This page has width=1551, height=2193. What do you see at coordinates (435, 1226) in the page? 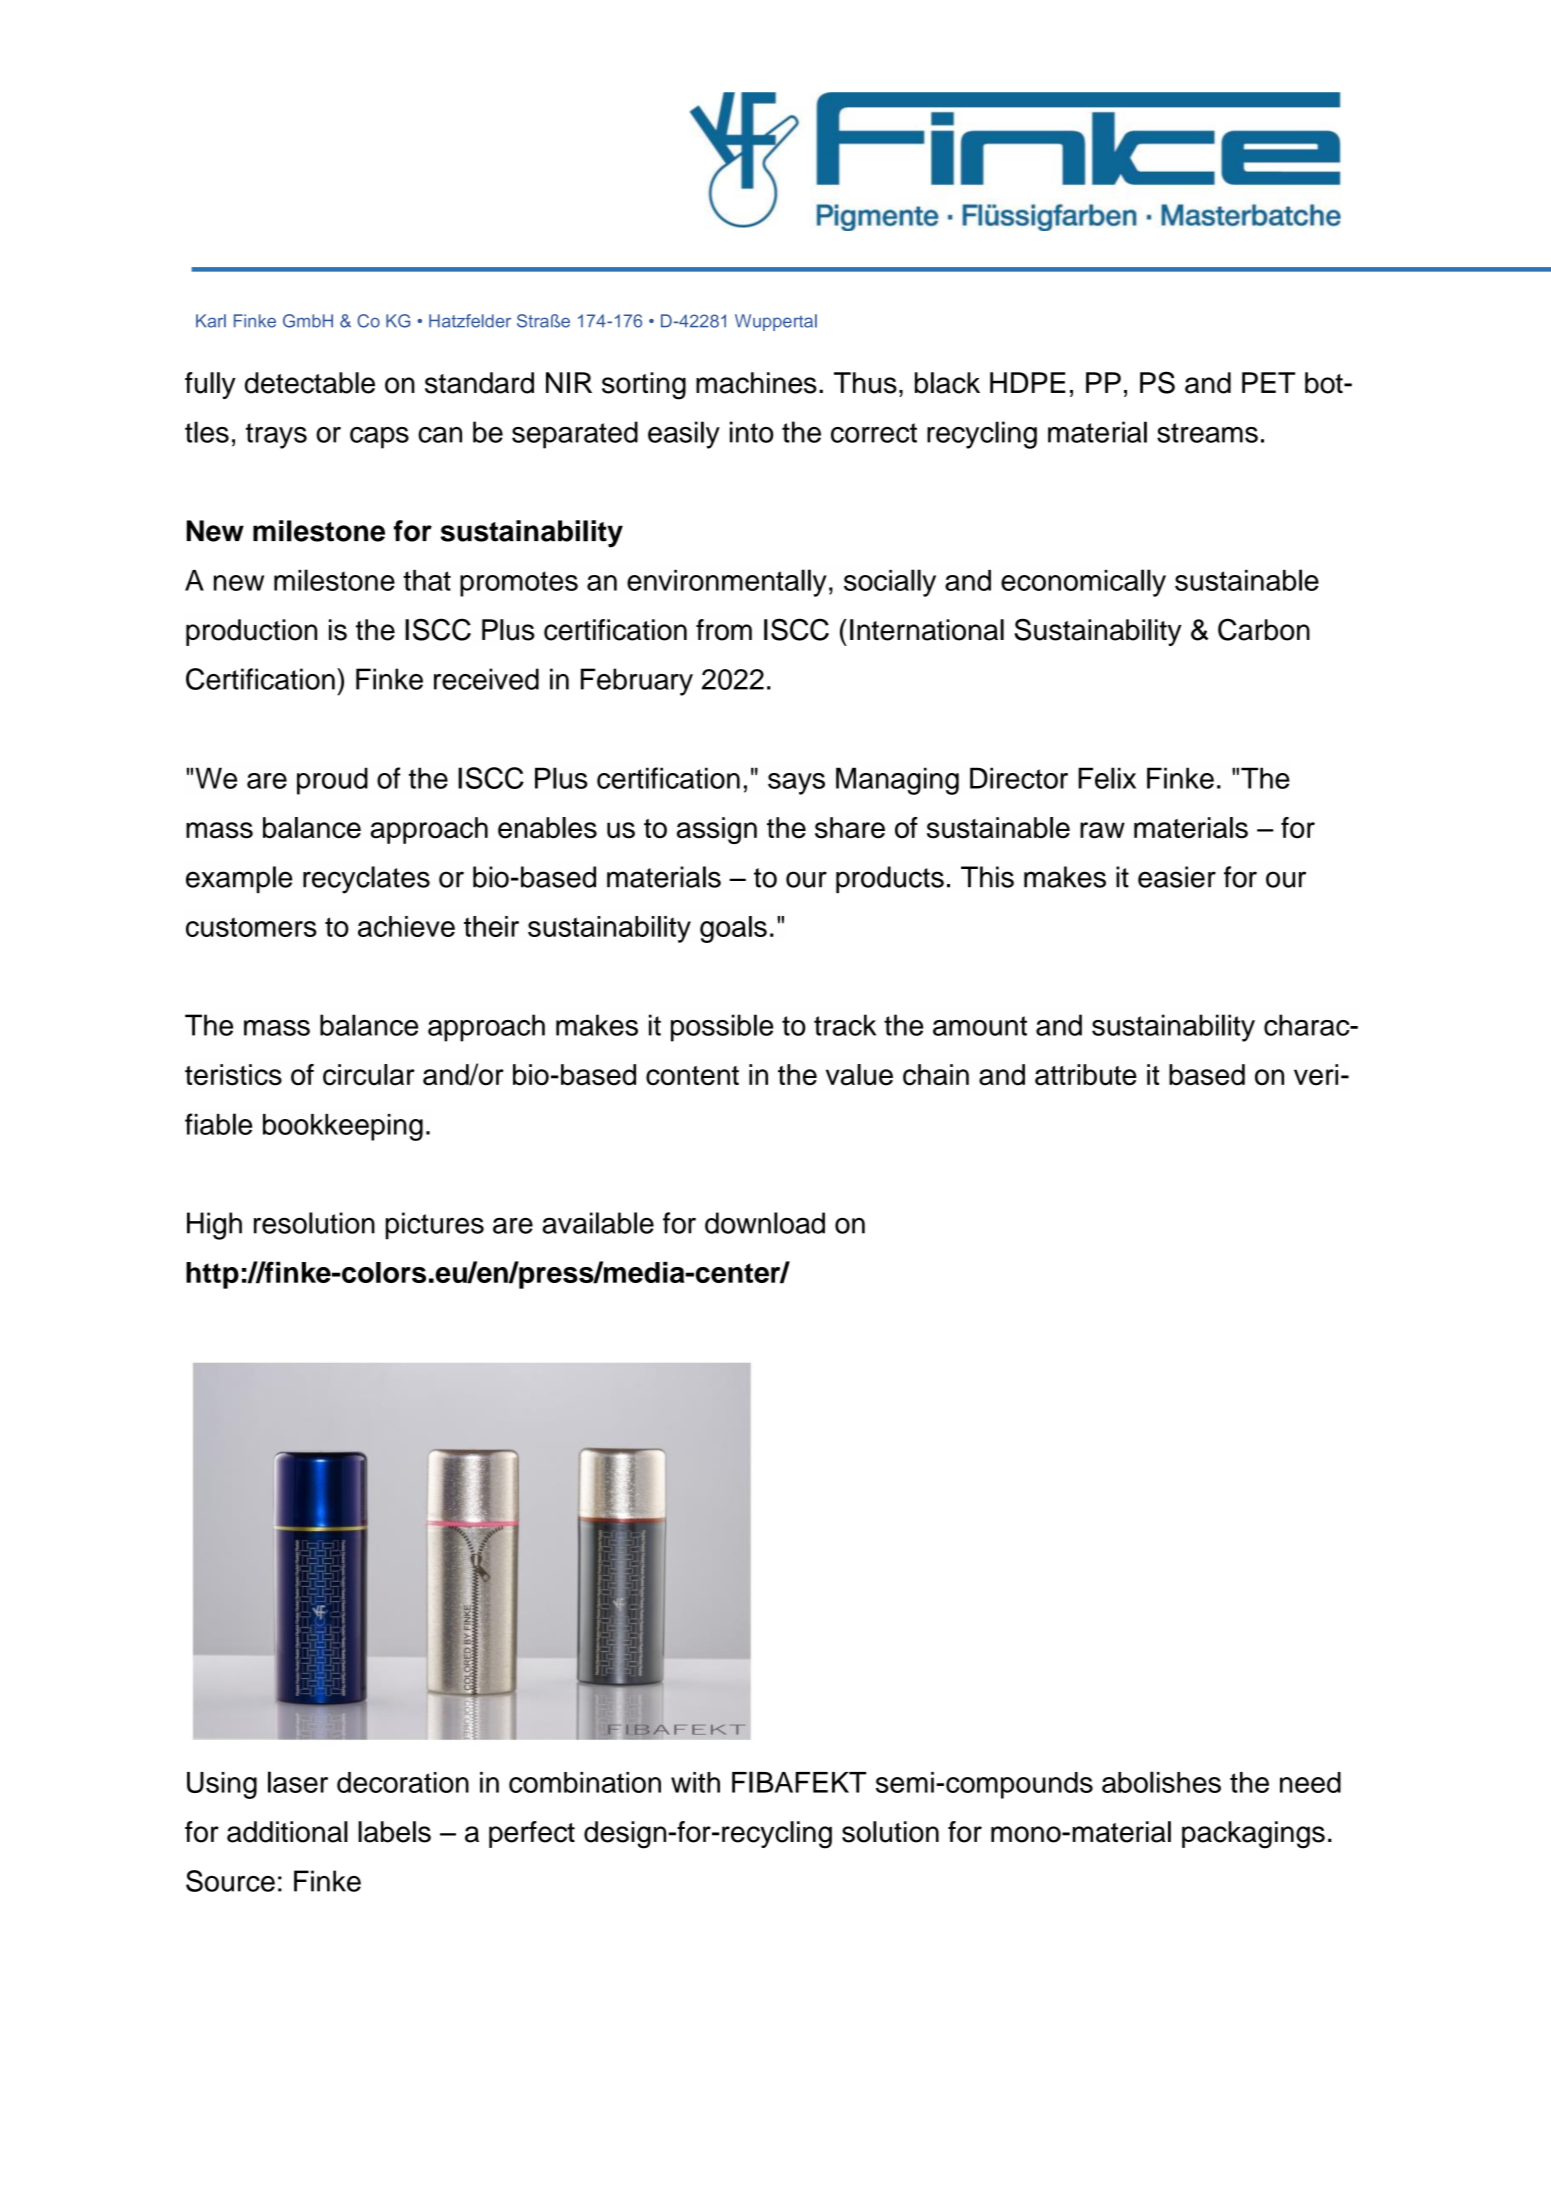
I see `pictures` at bounding box center [435, 1226].
